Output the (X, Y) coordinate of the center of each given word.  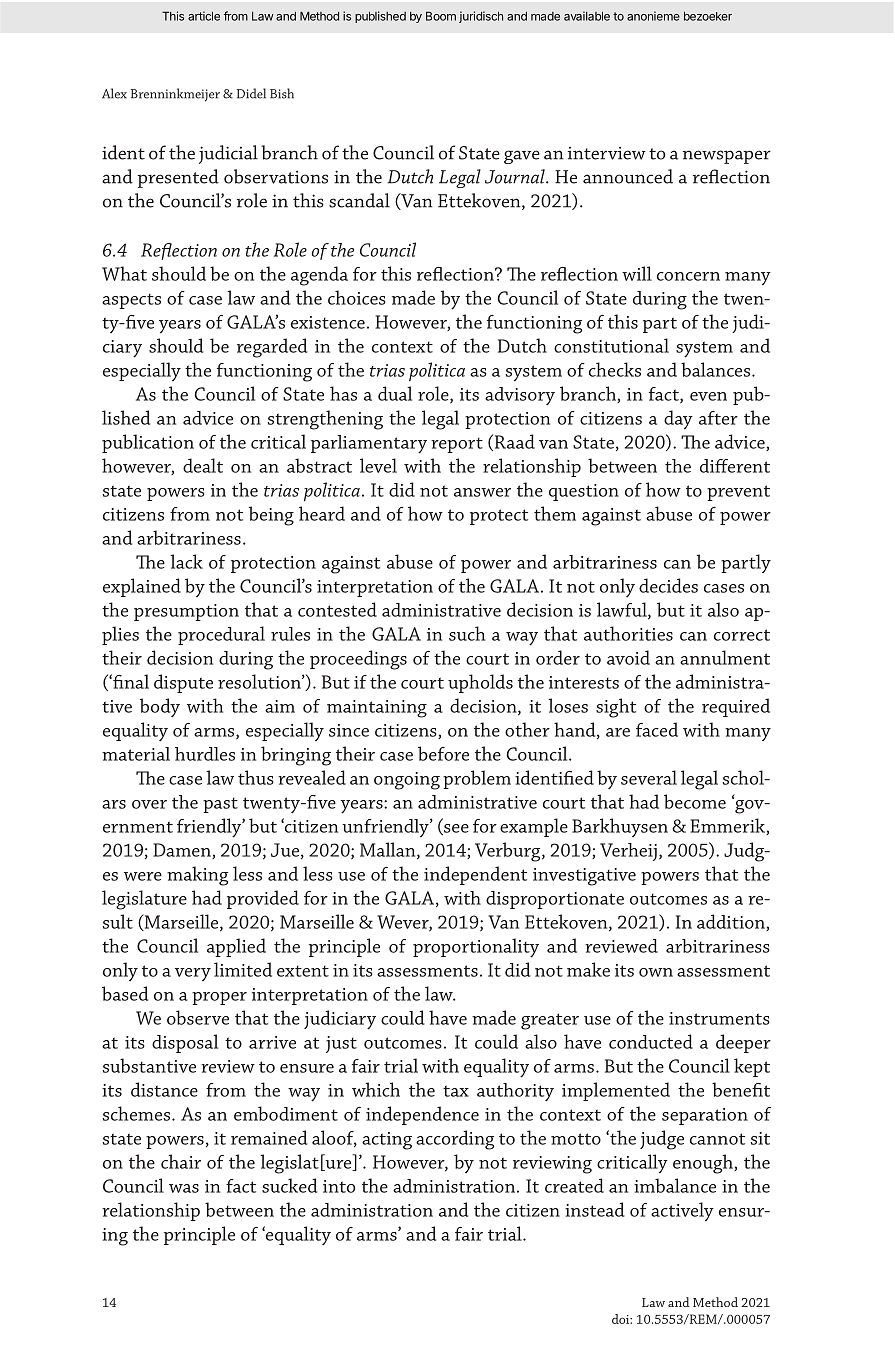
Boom (441, 16)
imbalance (675, 1185)
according (455, 1140)
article (204, 16)
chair (181, 1161)
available (587, 16)
